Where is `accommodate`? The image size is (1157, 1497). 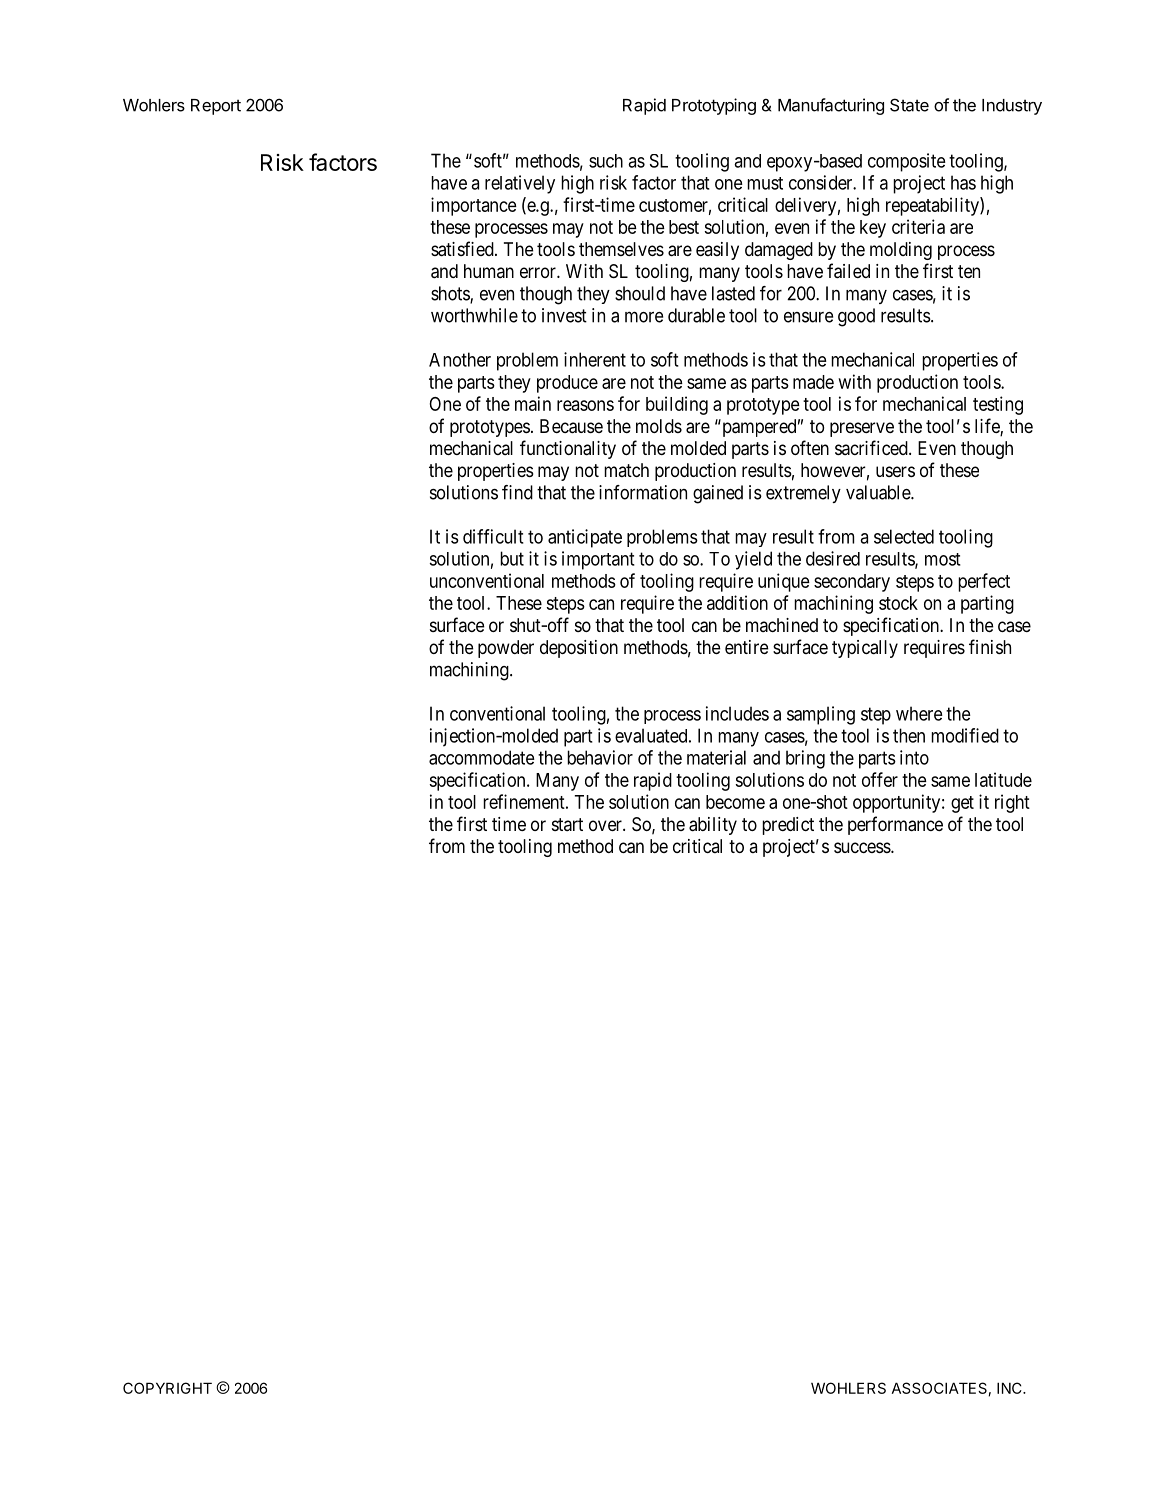
accommodate is located at coordinates (482, 757).
